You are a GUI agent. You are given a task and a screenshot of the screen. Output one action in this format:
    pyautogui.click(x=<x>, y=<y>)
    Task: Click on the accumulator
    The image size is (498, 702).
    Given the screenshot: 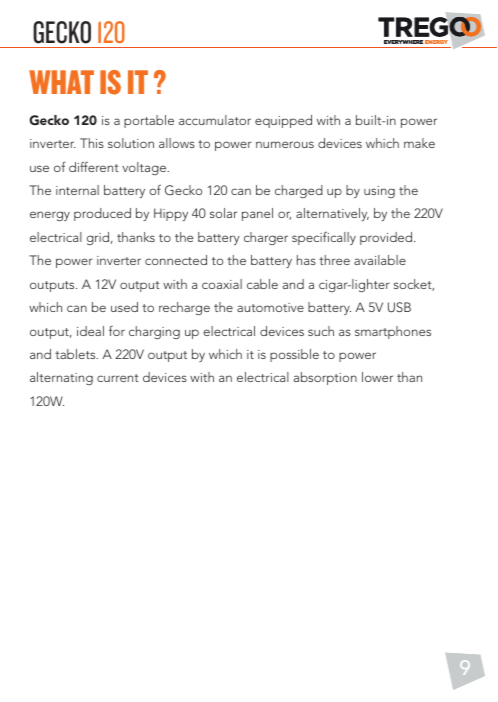 What is the action you would take?
    pyautogui.click(x=215, y=120)
